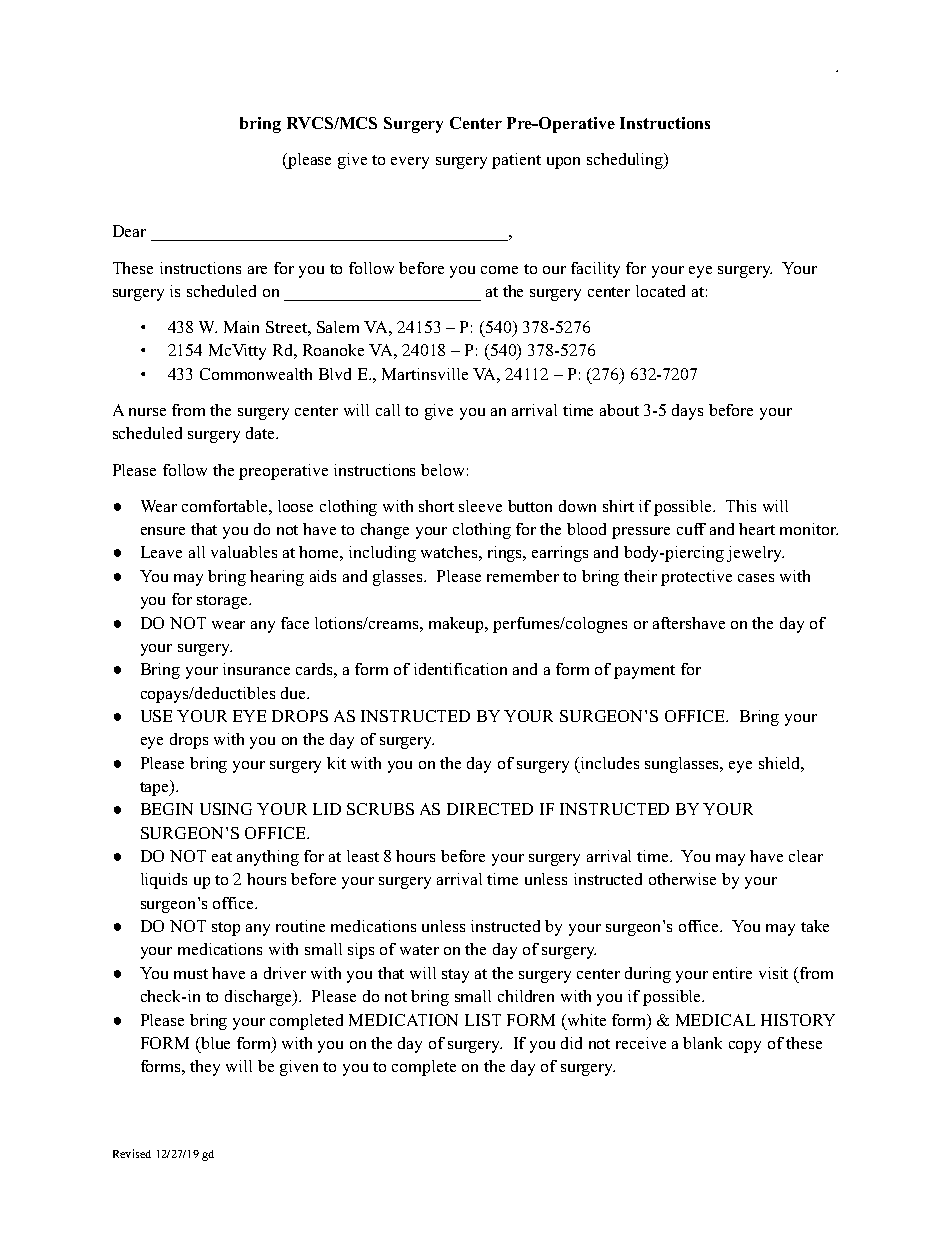 This screenshot has width=952, height=1233. What do you see at coordinates (516, 161) in the screenshot?
I see `patient` at bounding box center [516, 161].
